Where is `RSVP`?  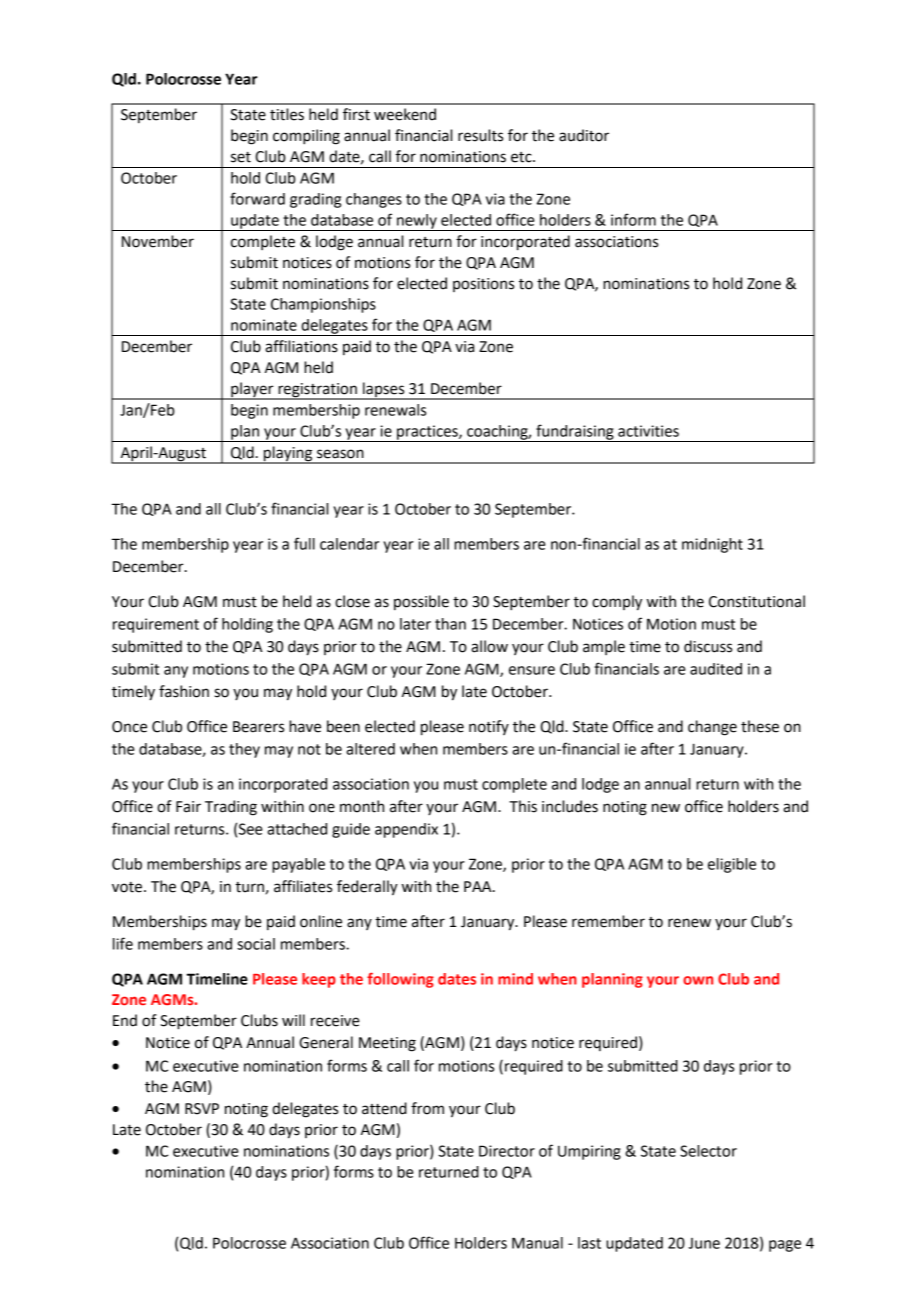
RSVP is located at coordinates (202, 1109).
